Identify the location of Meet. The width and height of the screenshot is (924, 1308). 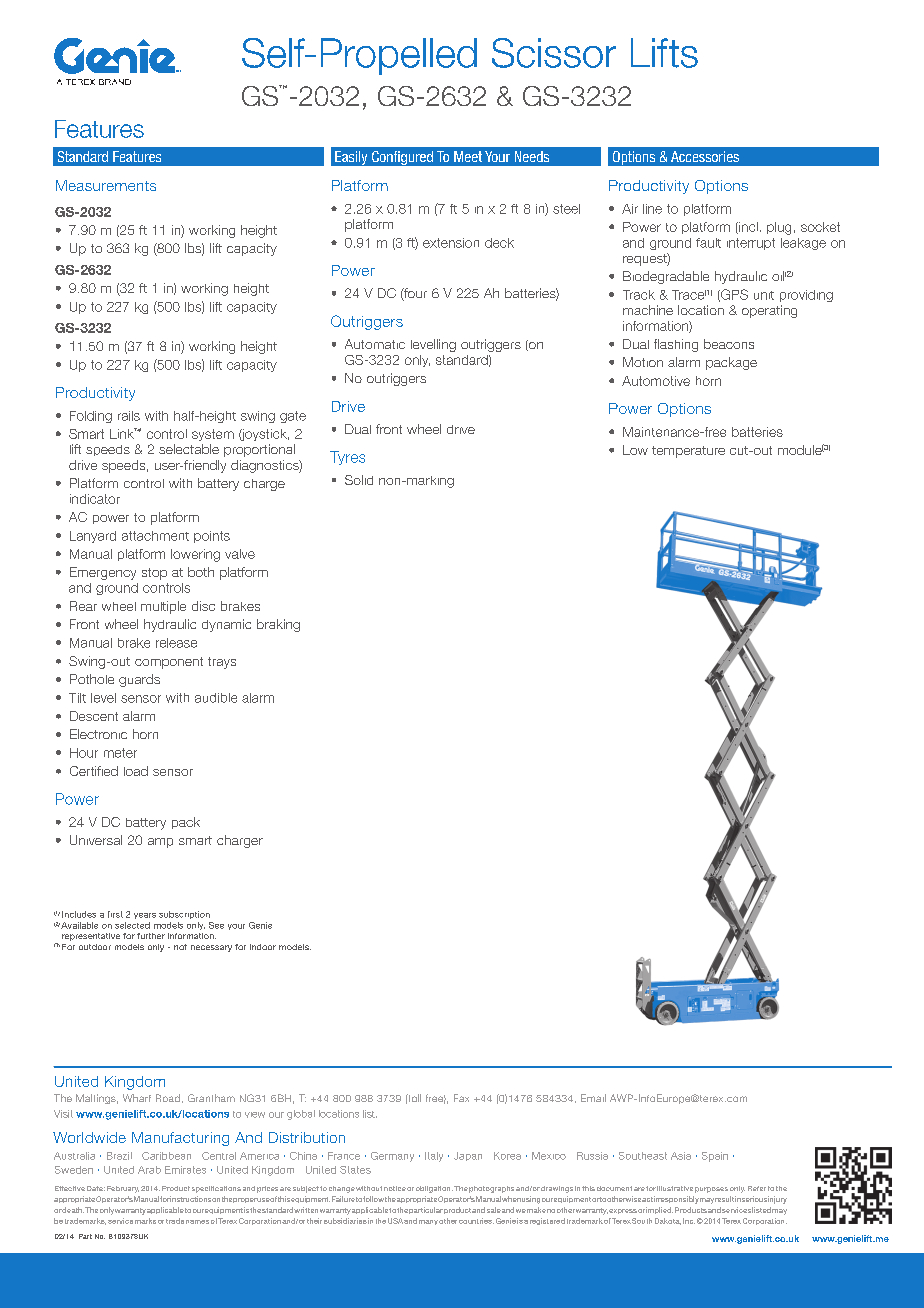
(468, 156).
